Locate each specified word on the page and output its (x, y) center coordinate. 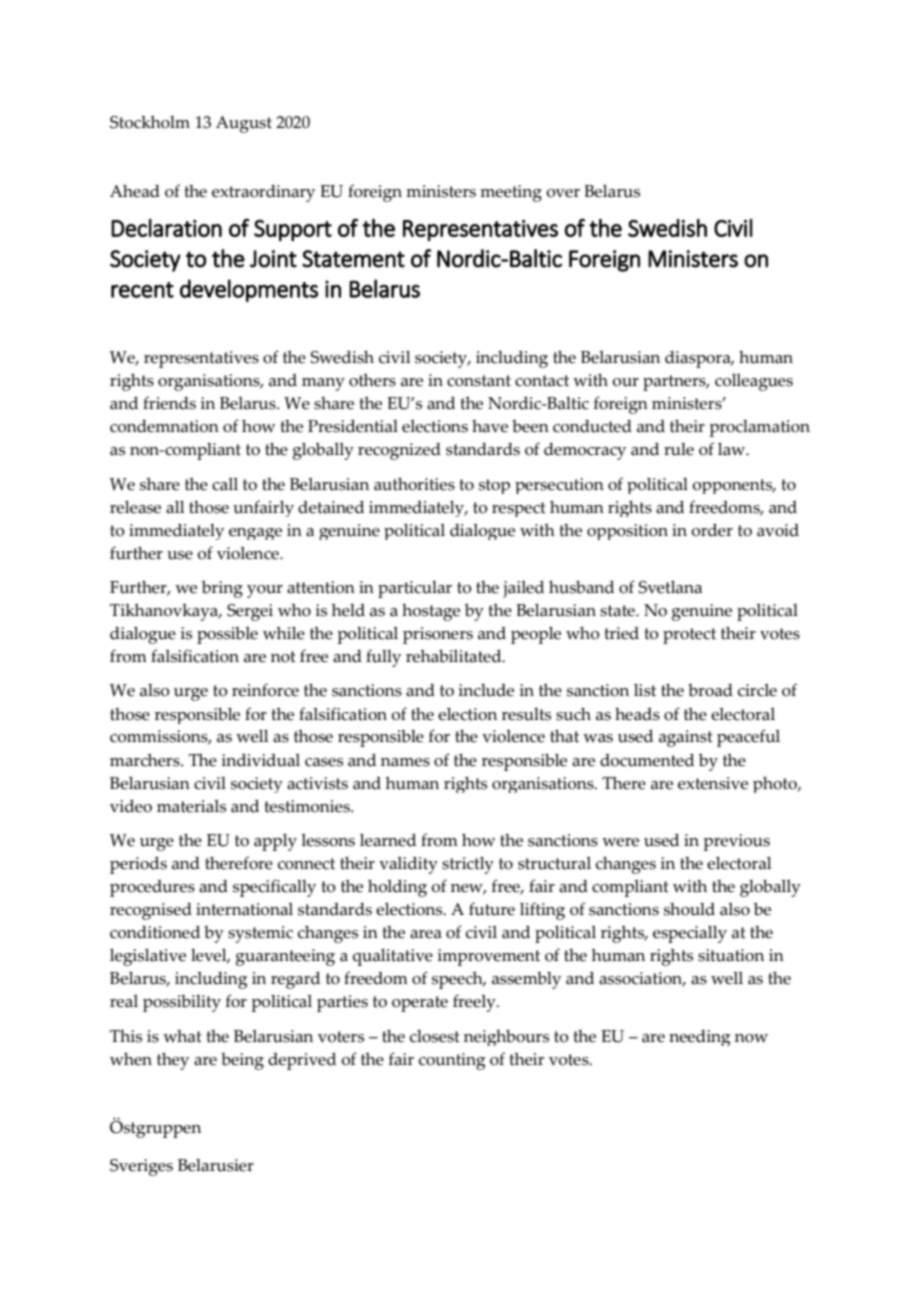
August (244, 124)
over (563, 193)
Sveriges (141, 1167)
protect (689, 636)
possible (227, 635)
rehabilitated (455, 656)
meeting (511, 193)
